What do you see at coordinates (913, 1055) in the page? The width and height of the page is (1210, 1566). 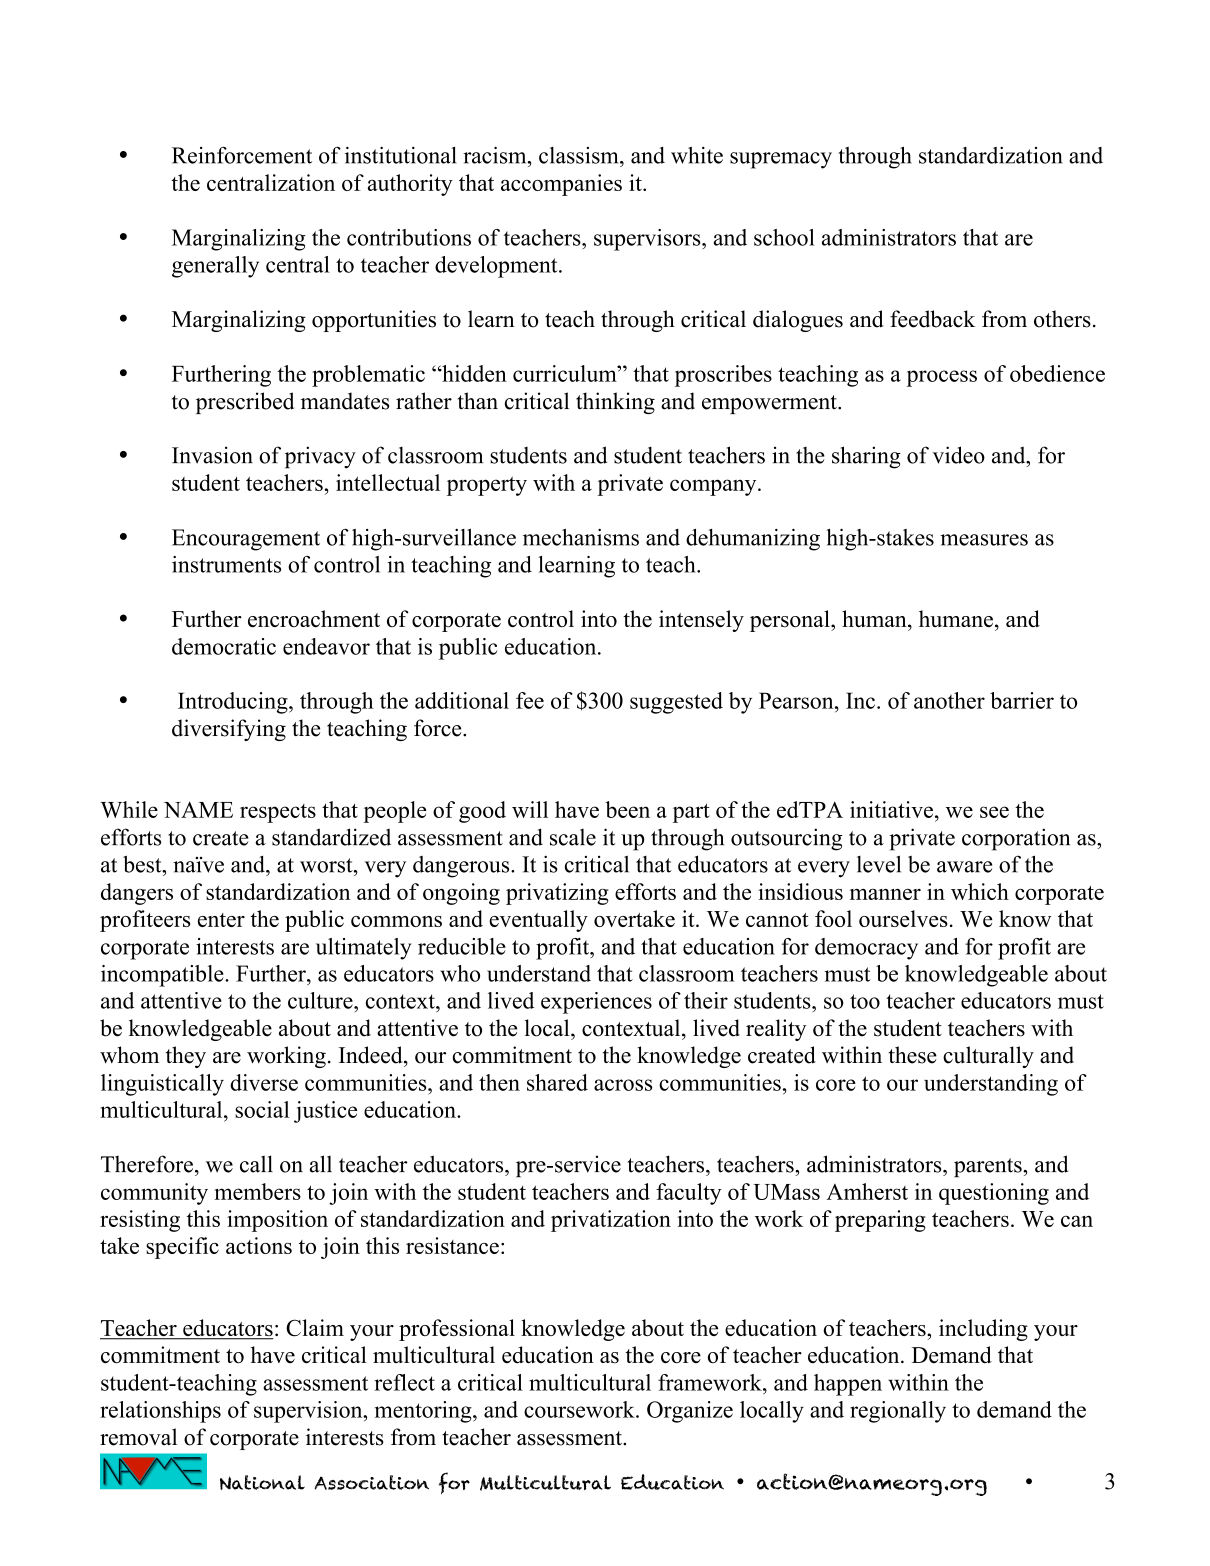 I see `these` at bounding box center [913, 1055].
